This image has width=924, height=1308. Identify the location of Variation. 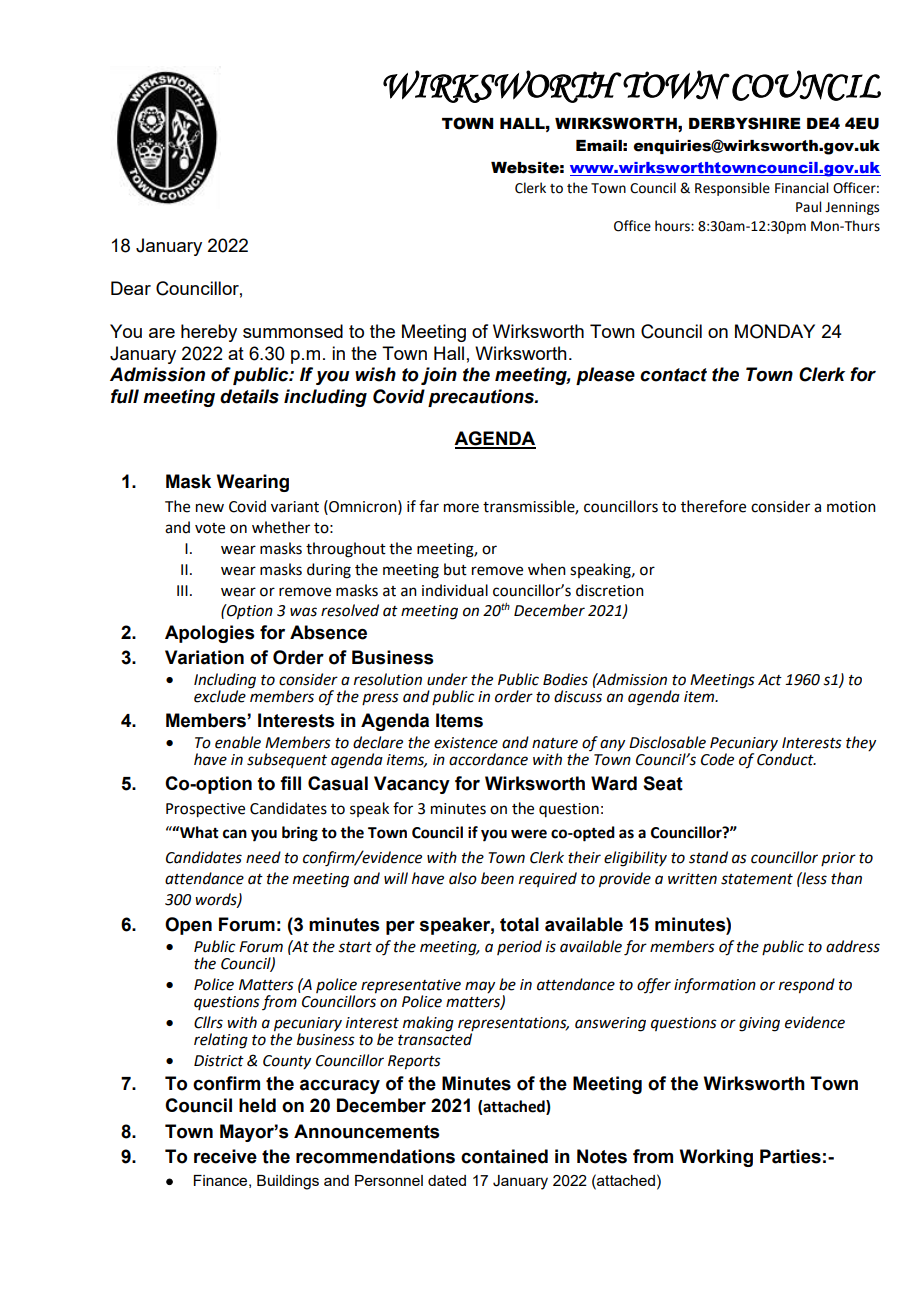
(204, 657).
